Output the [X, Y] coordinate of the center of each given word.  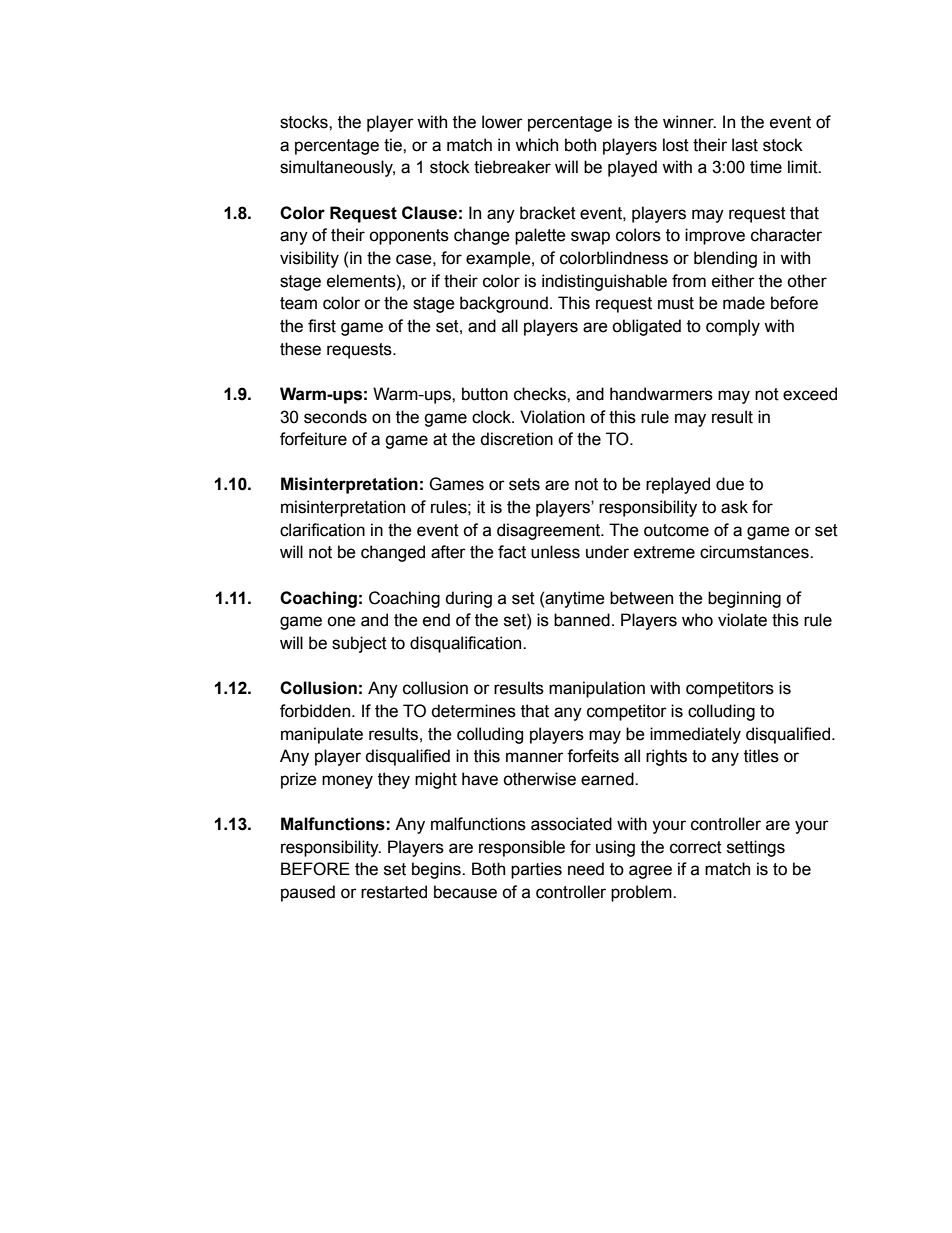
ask [734, 507]
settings [756, 848]
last [745, 145]
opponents [409, 237]
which [536, 145]
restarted [394, 892]
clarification [322, 530]
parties [536, 870]
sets [524, 484]
